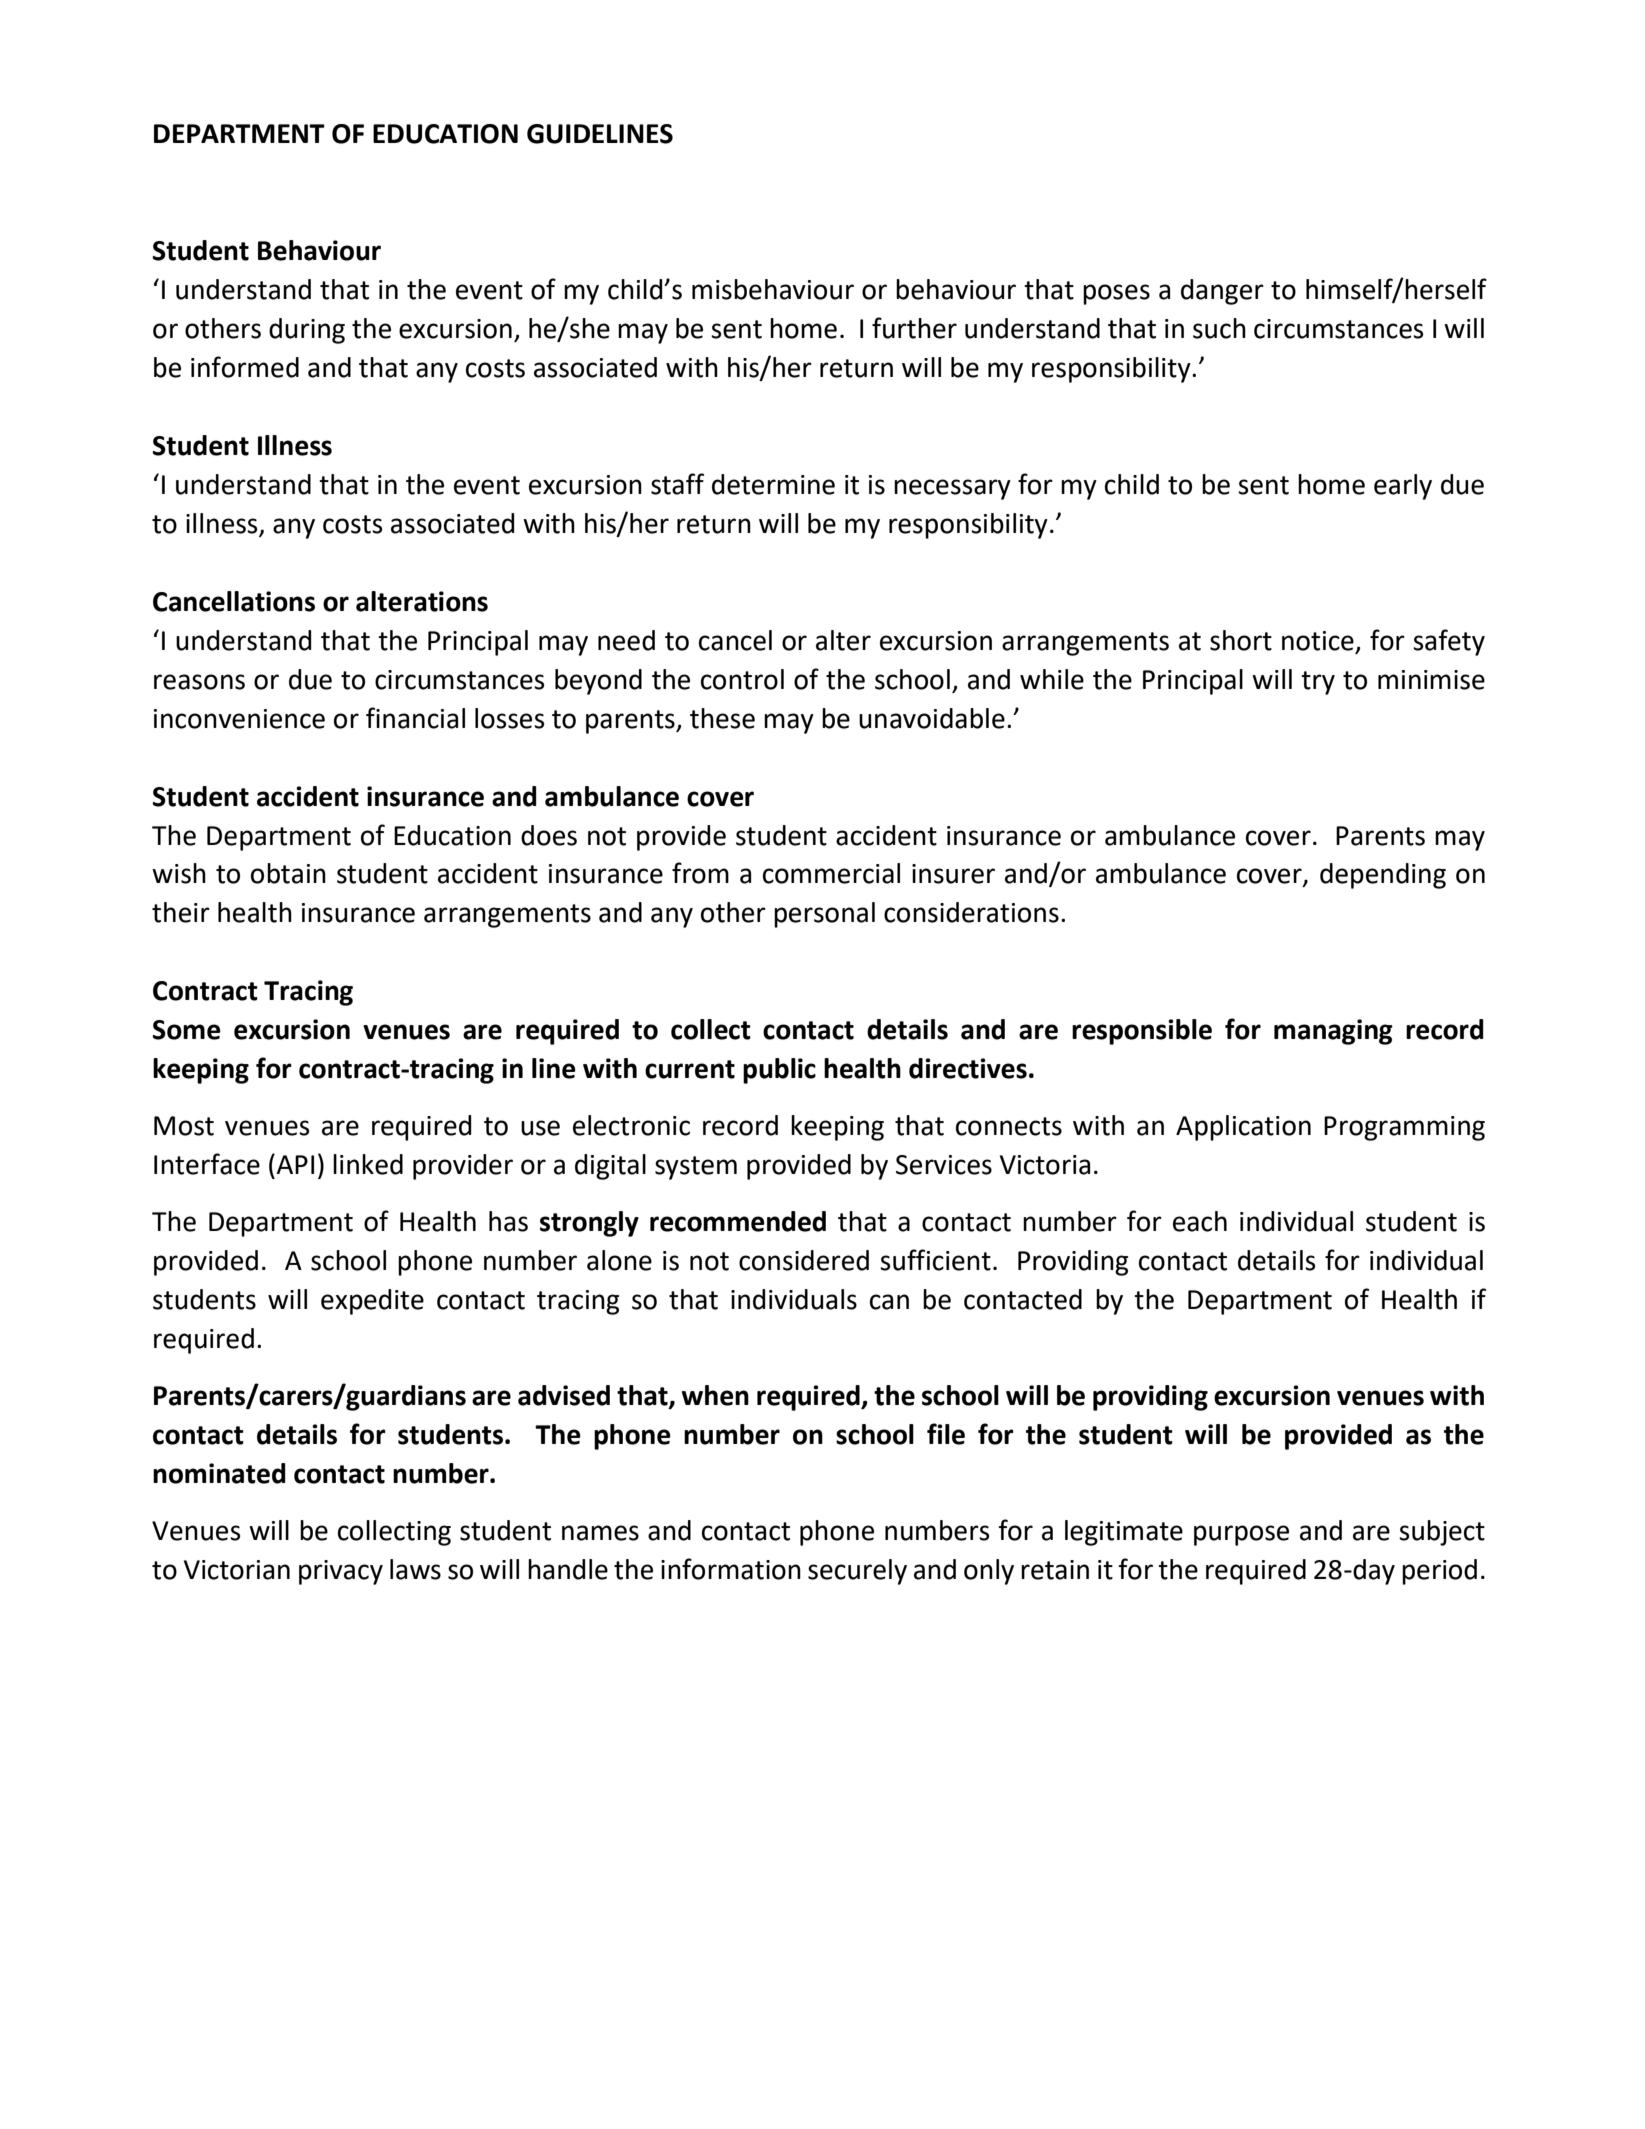 The image size is (1645, 2129). I want to click on further, so click(914, 328).
